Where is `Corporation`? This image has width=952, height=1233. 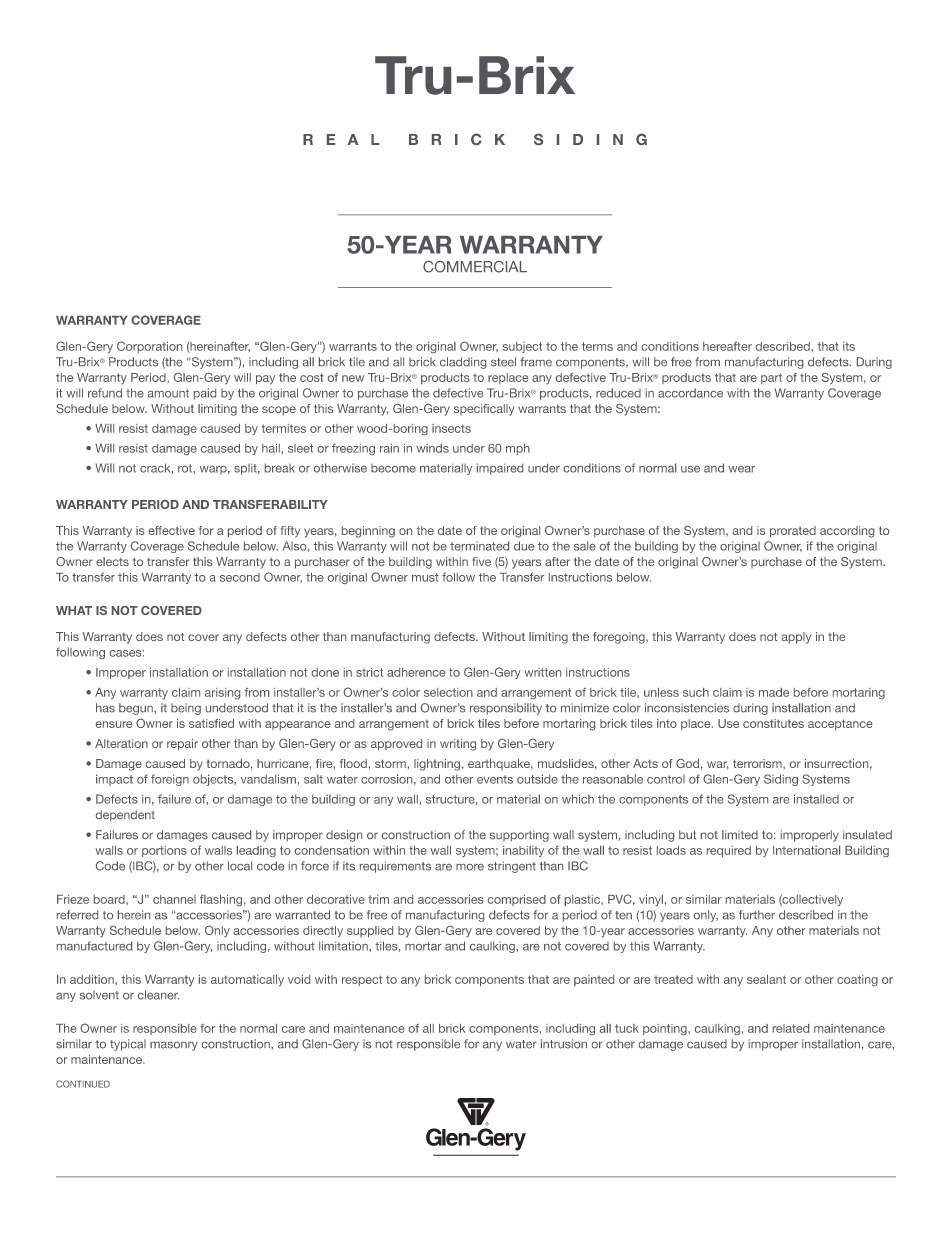
Corporation is located at coordinates (149, 347).
